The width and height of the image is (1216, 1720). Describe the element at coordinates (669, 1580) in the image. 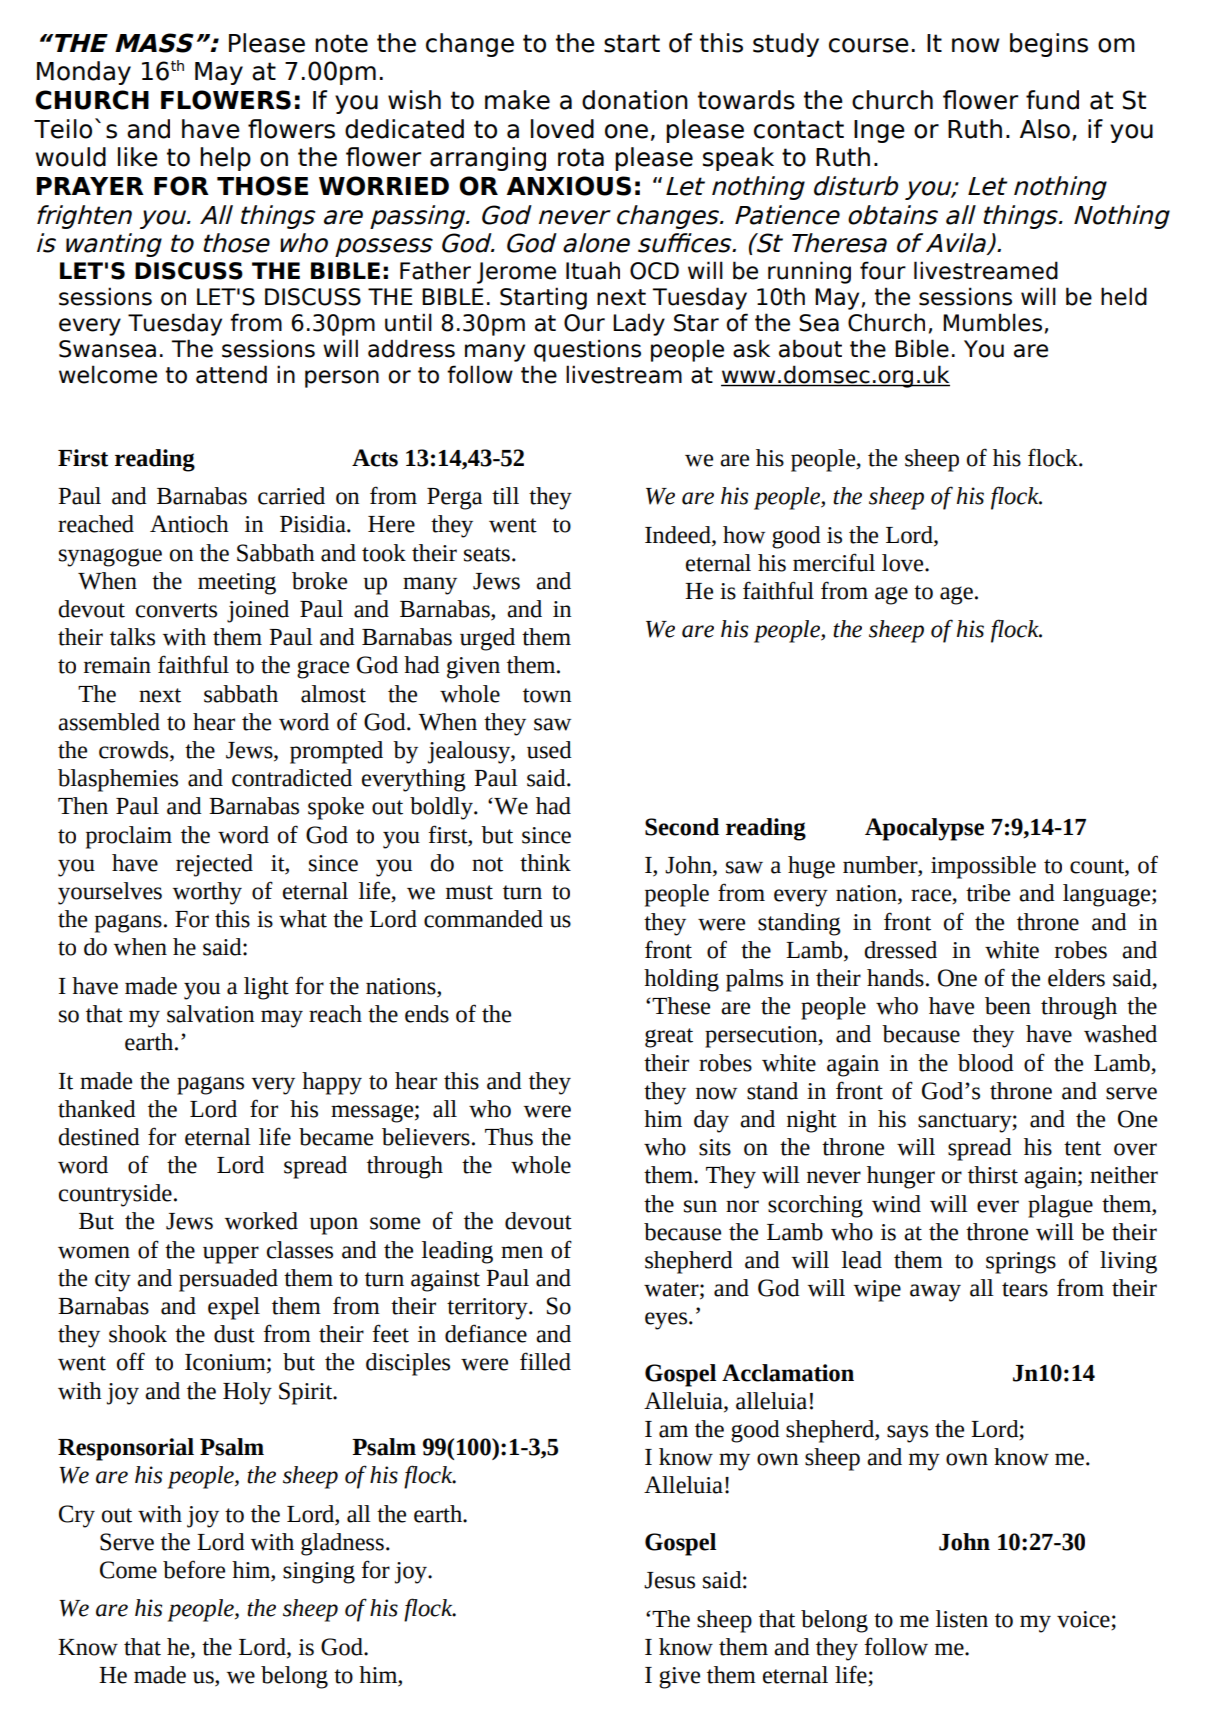

I see `Jesus` at that location.
